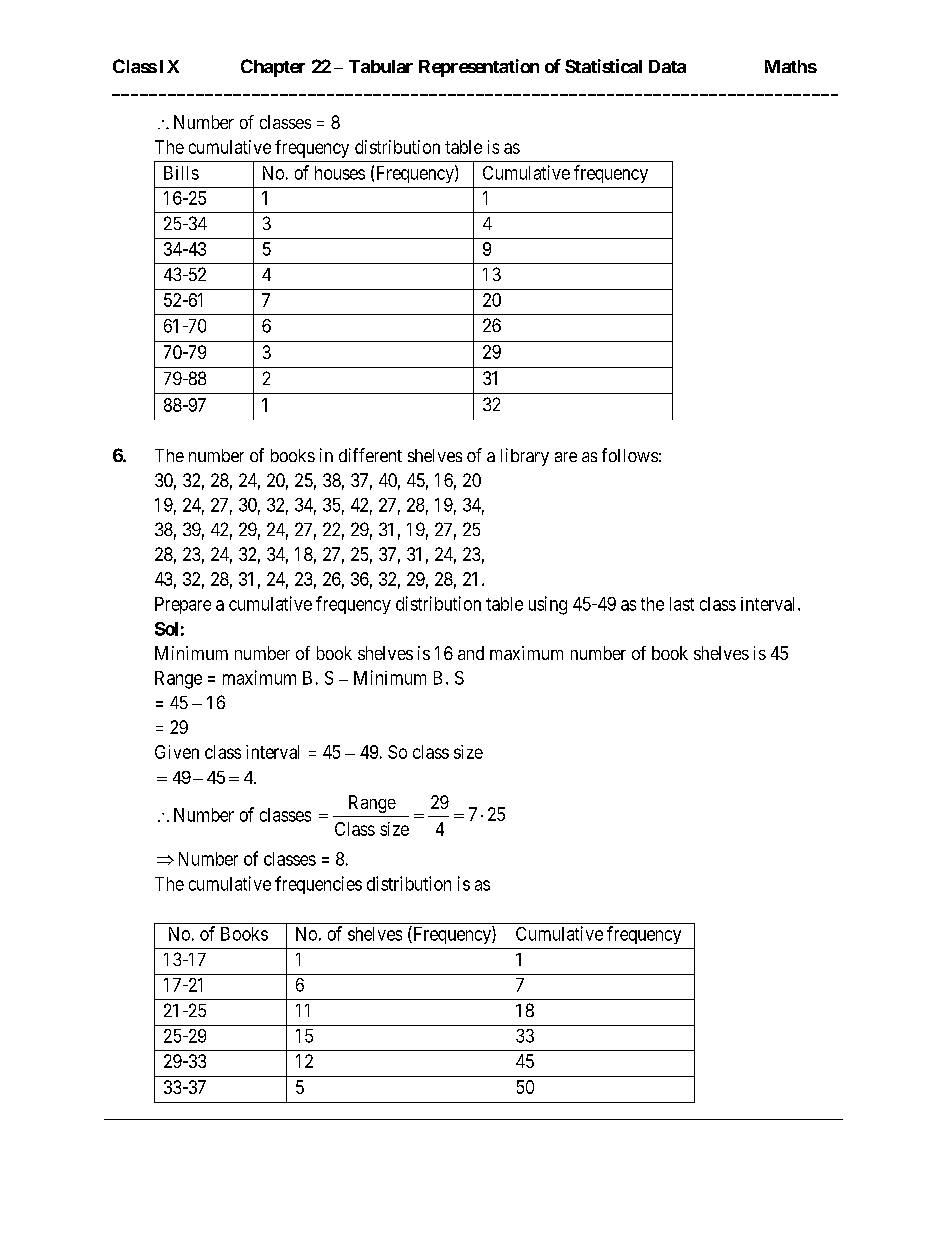  Describe the element at coordinates (381, 66) in the document. I see `Tabular` at that location.
